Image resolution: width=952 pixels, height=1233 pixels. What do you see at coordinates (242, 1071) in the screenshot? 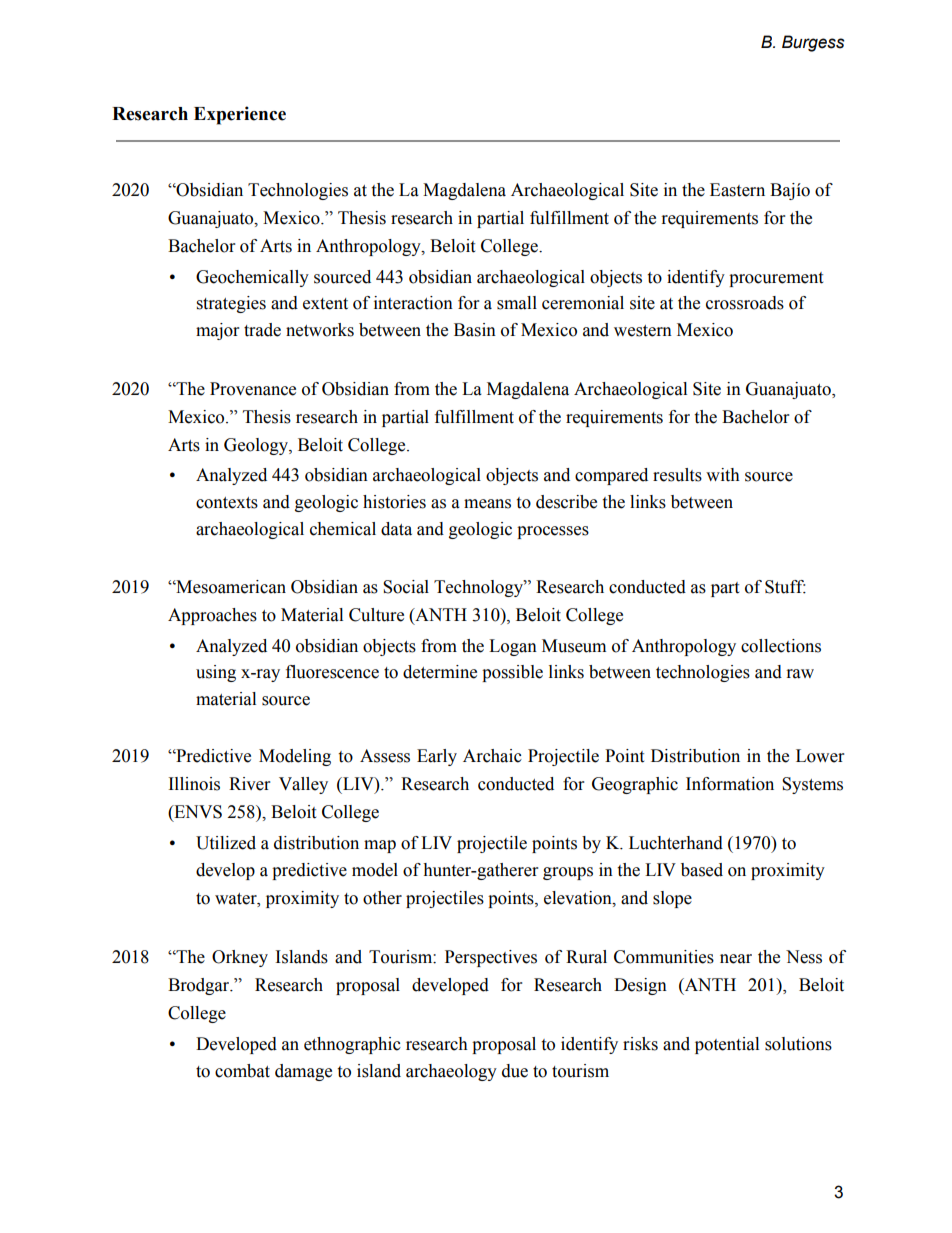
I see `combat` at bounding box center [242, 1071].
